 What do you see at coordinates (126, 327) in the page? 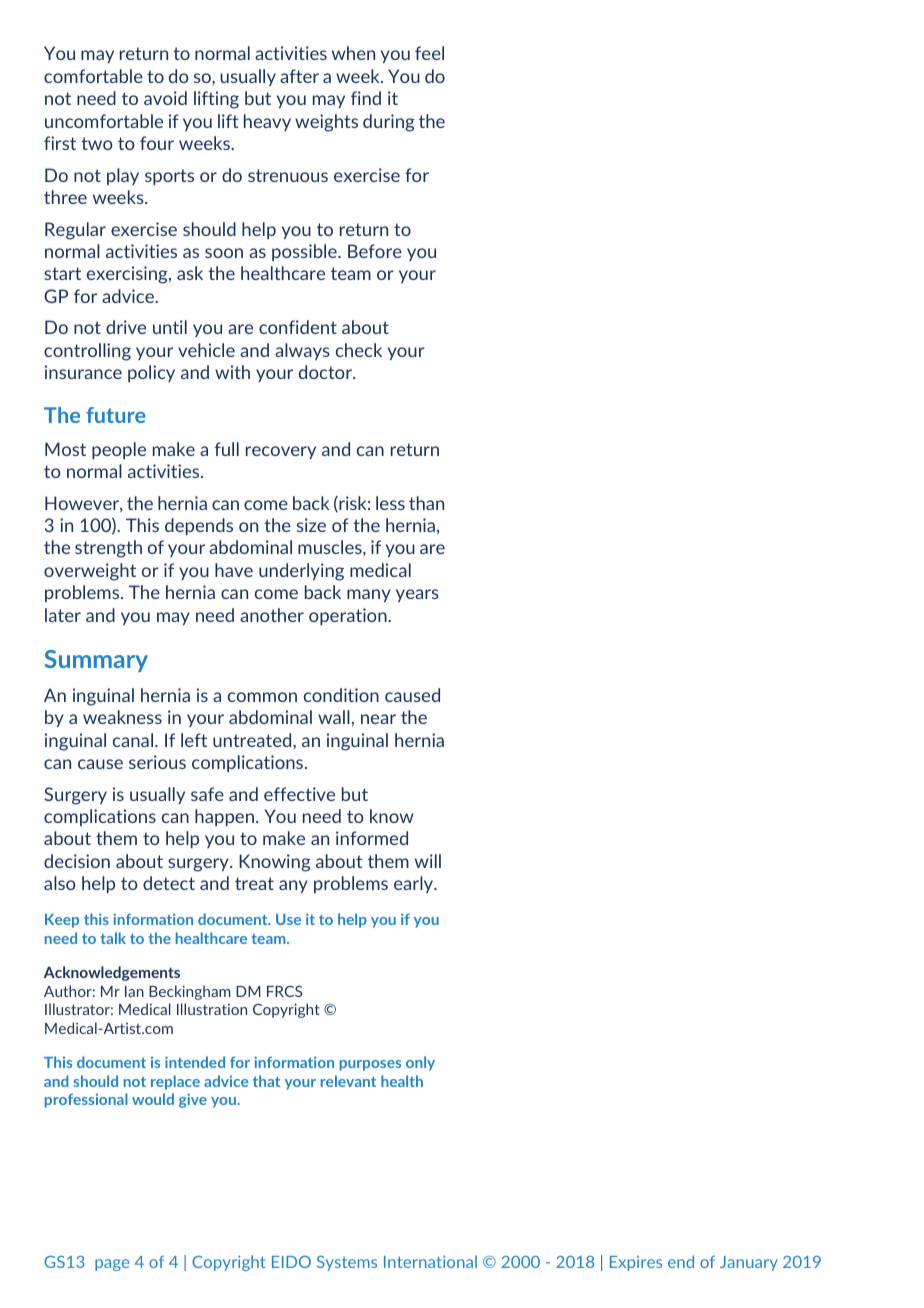
I see `drive` at bounding box center [126, 327].
